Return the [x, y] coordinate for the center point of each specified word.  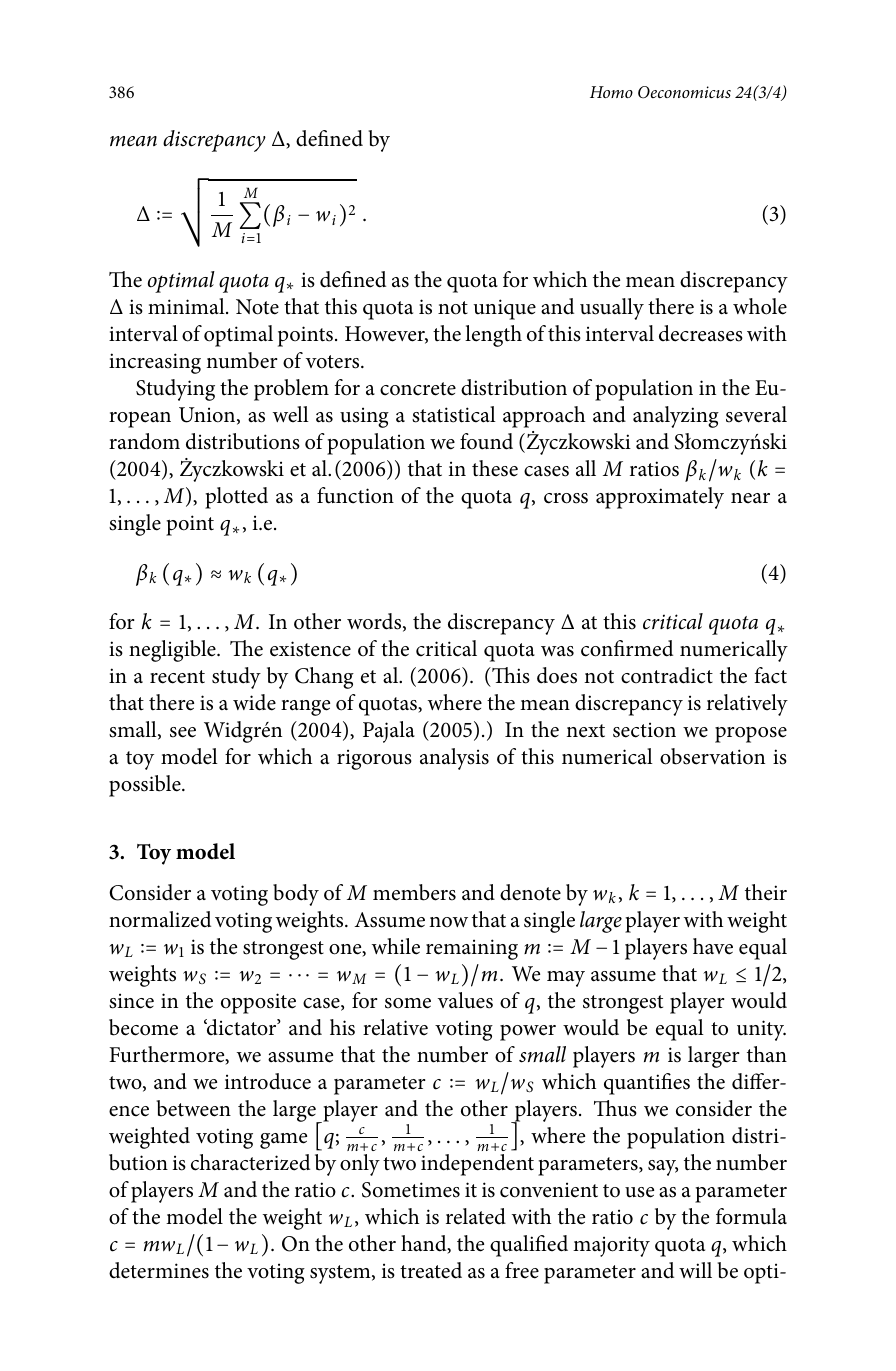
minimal [187, 306]
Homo [611, 92]
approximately [660, 498]
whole [760, 306]
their [766, 892]
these [495, 468]
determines [159, 1270]
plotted [236, 498]
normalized [160, 919]
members [414, 892]
